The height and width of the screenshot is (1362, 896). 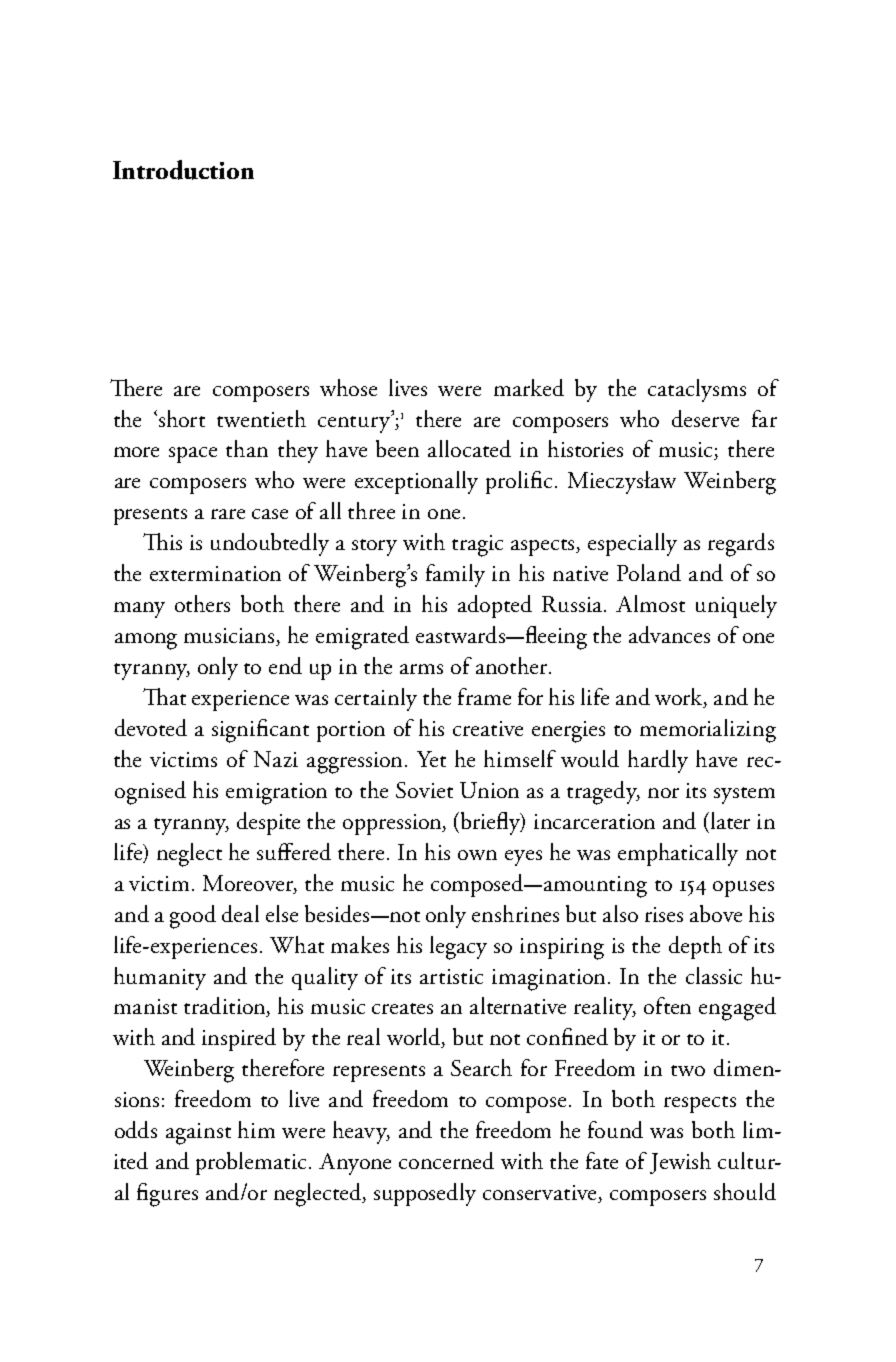 What do you see at coordinates (164, 696) in the screenshot?
I see `That` at bounding box center [164, 696].
